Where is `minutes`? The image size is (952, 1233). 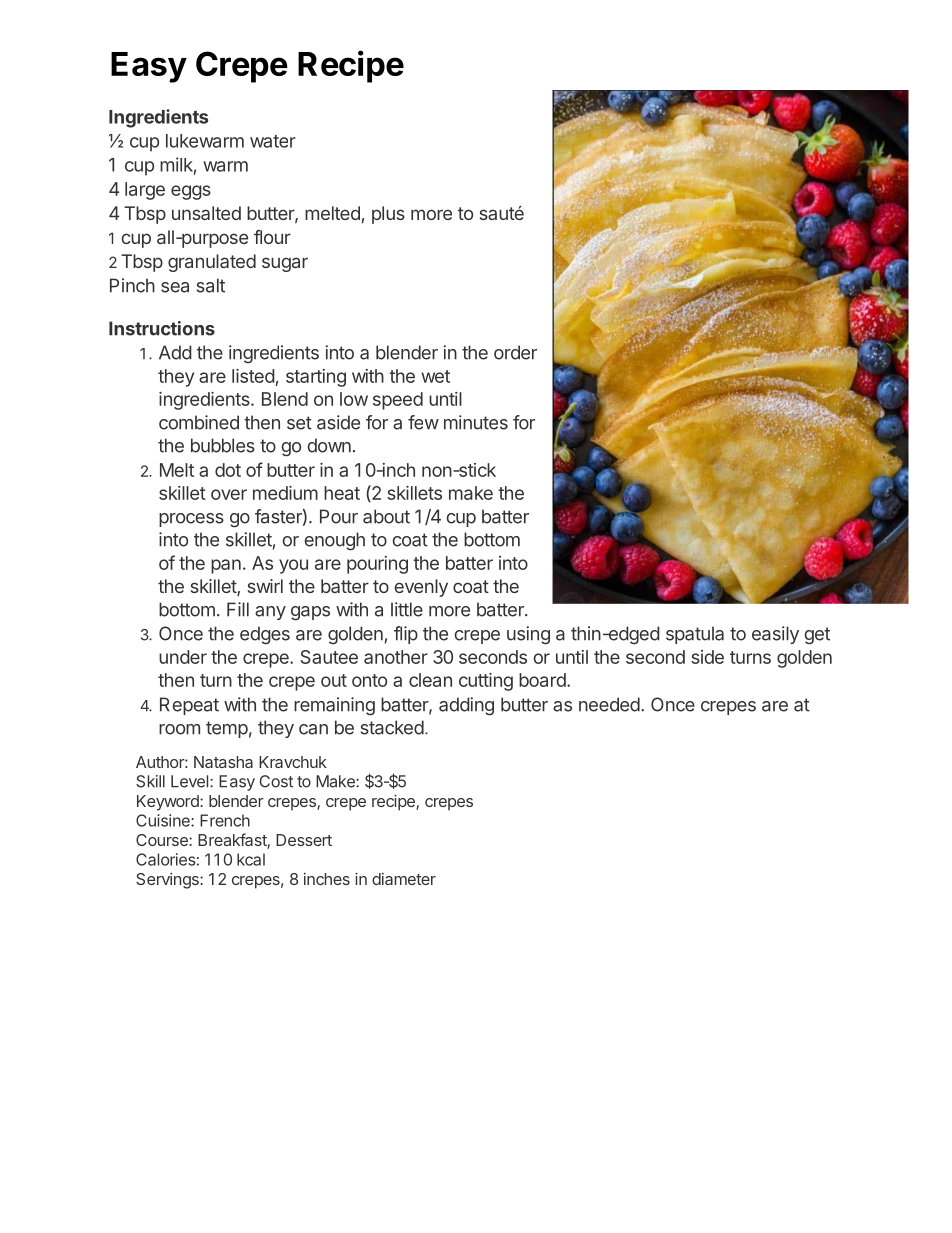 minutes is located at coordinates (476, 422).
